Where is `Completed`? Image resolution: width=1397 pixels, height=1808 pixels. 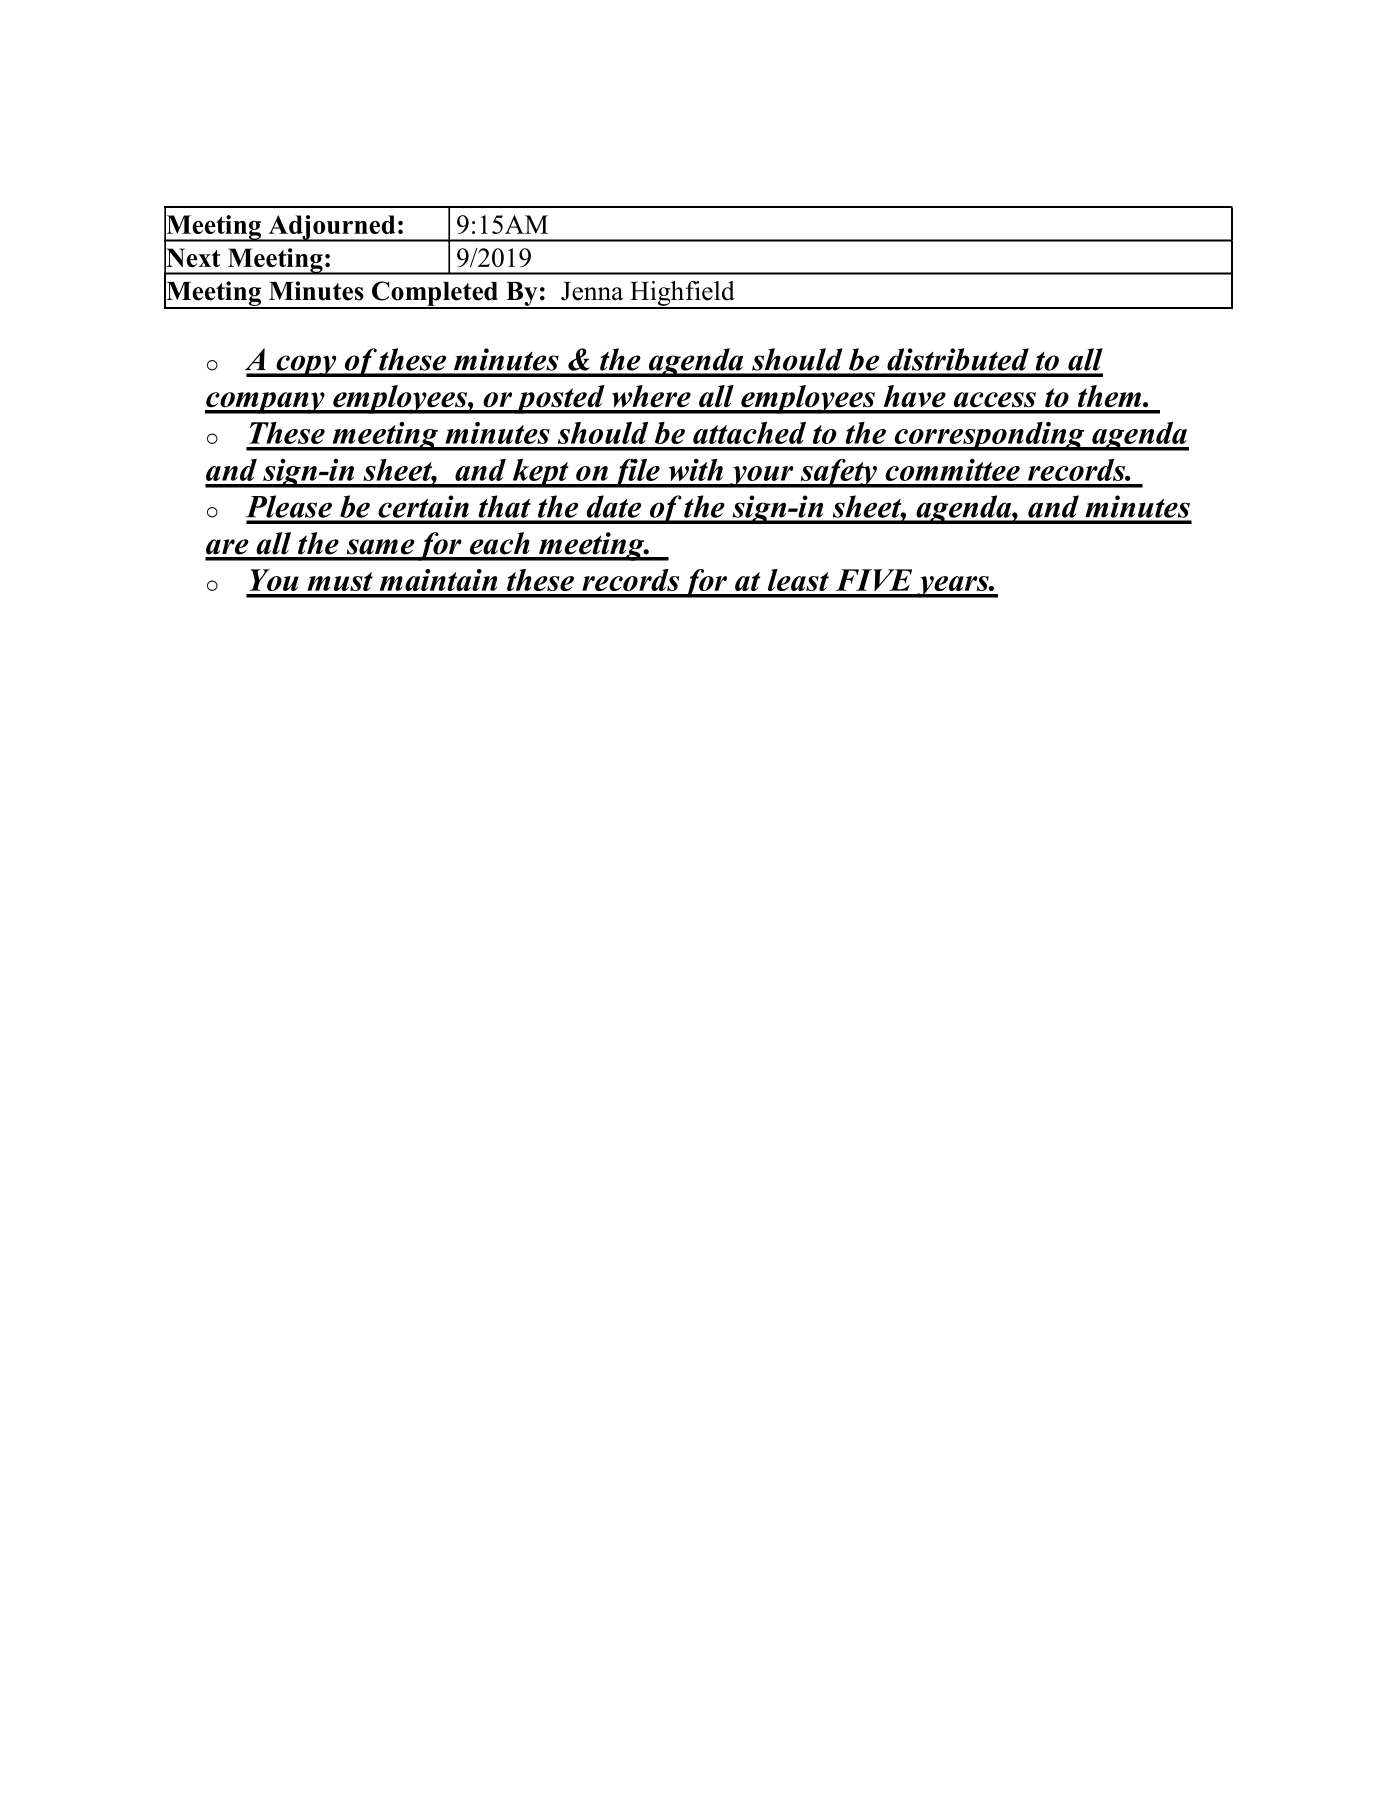 Completed is located at coordinates (435, 294).
